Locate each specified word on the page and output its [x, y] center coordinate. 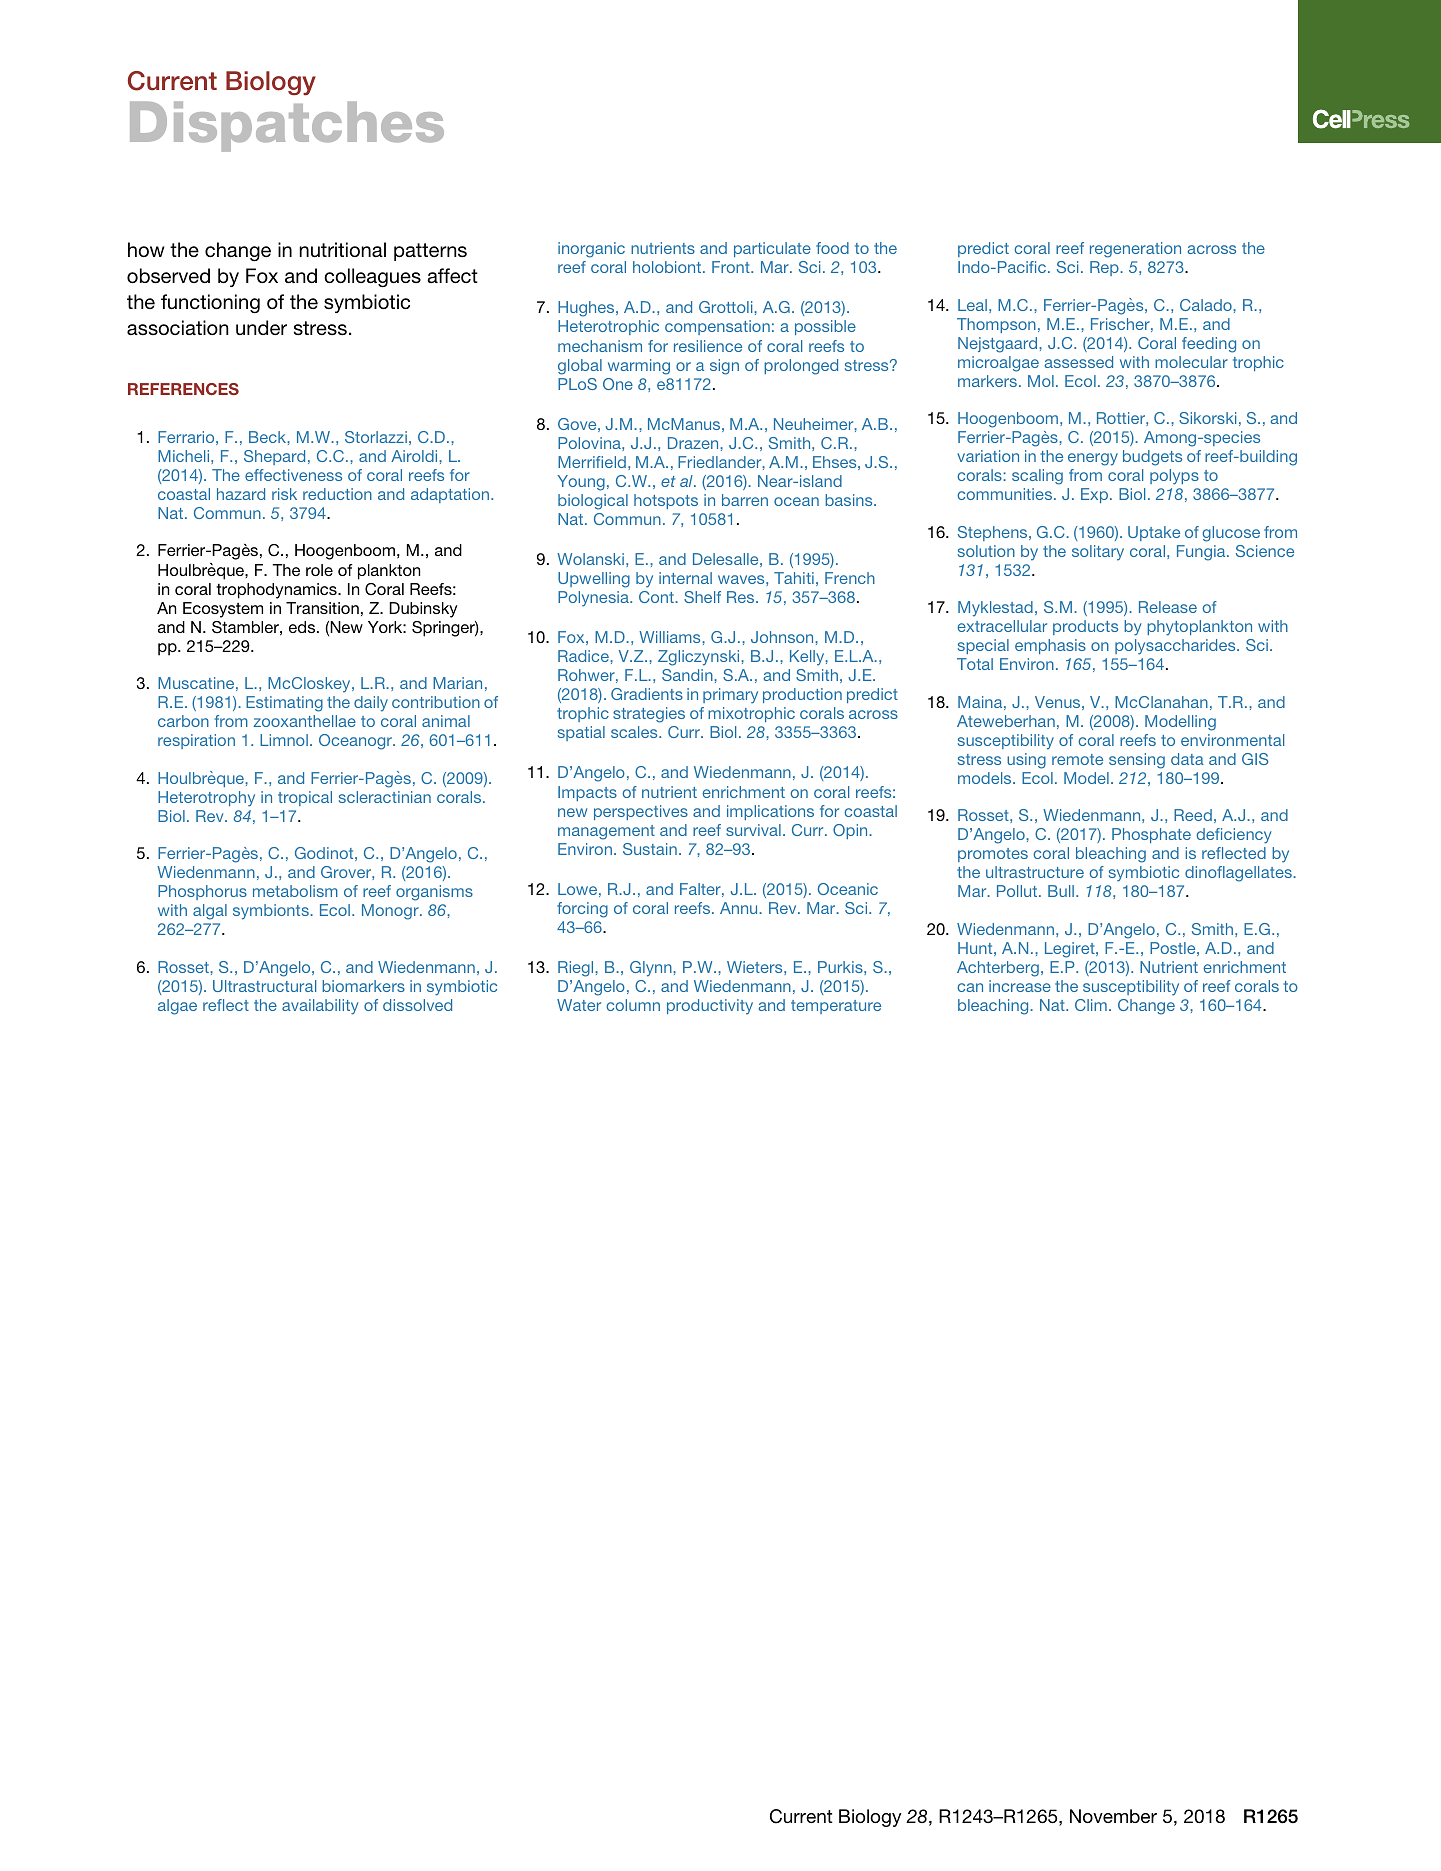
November [1113, 1816]
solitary [1098, 553]
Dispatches [287, 126]
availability [320, 1007]
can [970, 987]
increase [1020, 986]
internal [685, 578]
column [633, 1005]
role [319, 570]
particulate [772, 249]
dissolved [417, 1005]
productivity [710, 1007]
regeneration [1135, 250]
